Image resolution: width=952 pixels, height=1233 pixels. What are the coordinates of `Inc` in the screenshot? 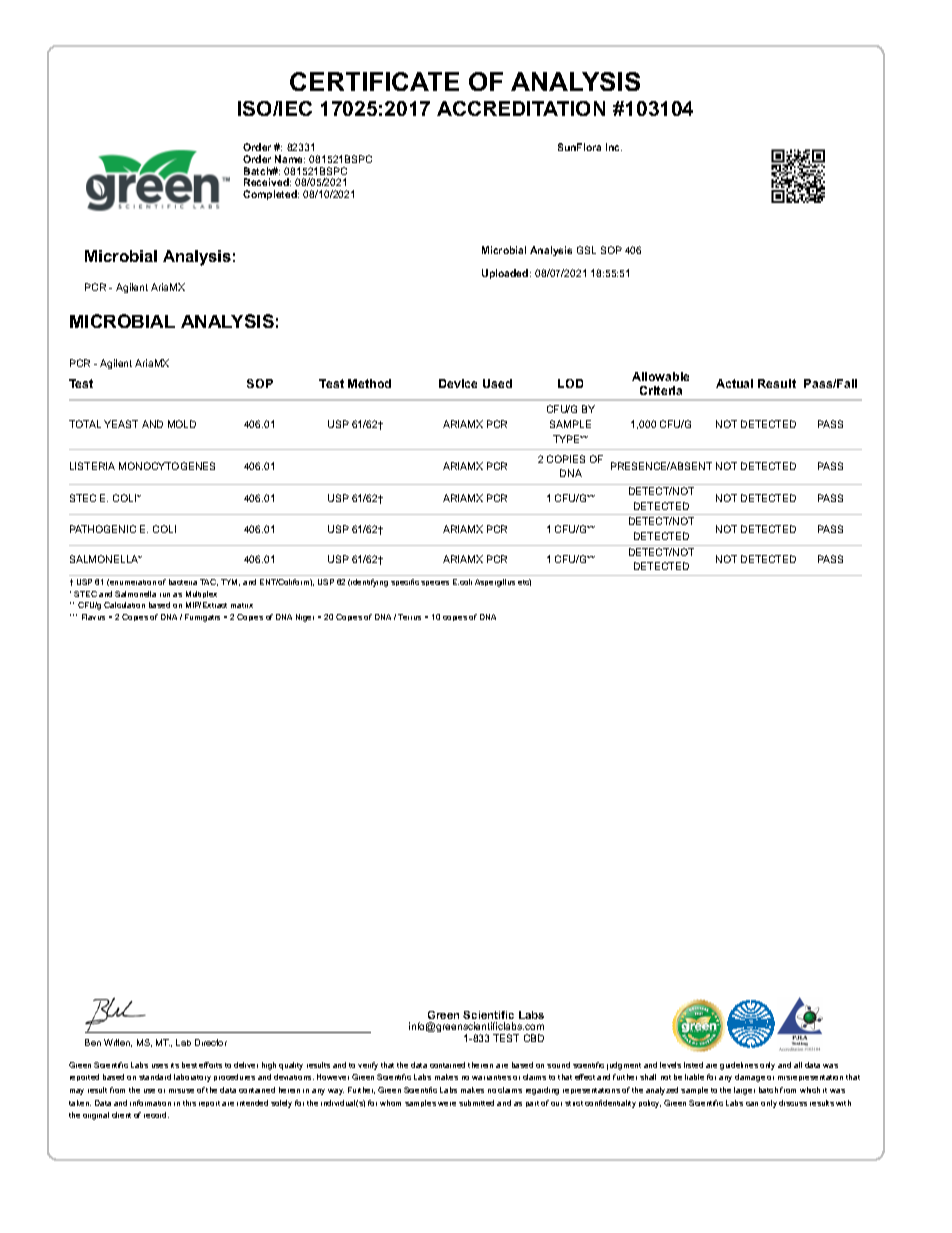 It's located at (614, 147).
